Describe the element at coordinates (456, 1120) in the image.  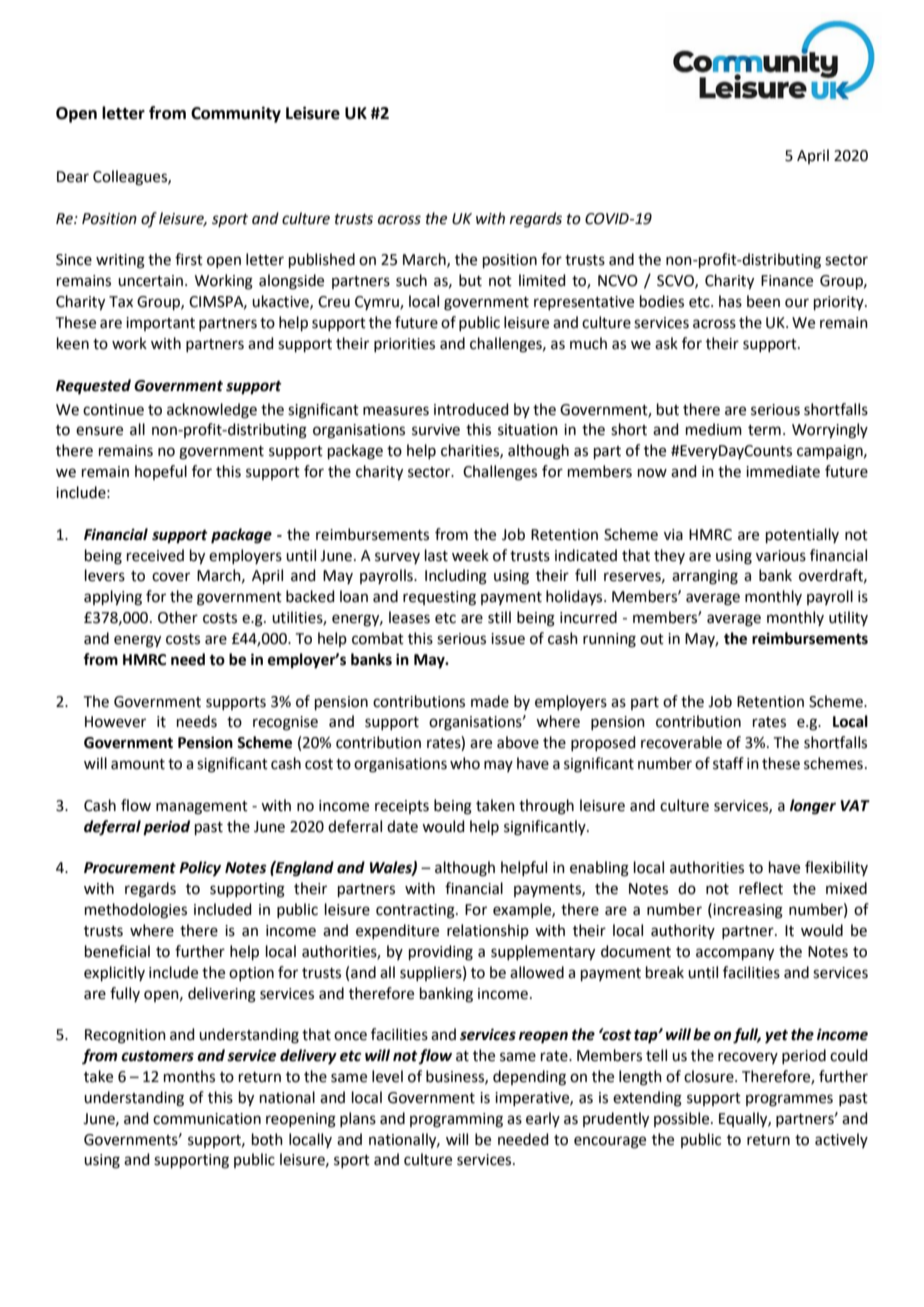
I see `programming` at that location.
